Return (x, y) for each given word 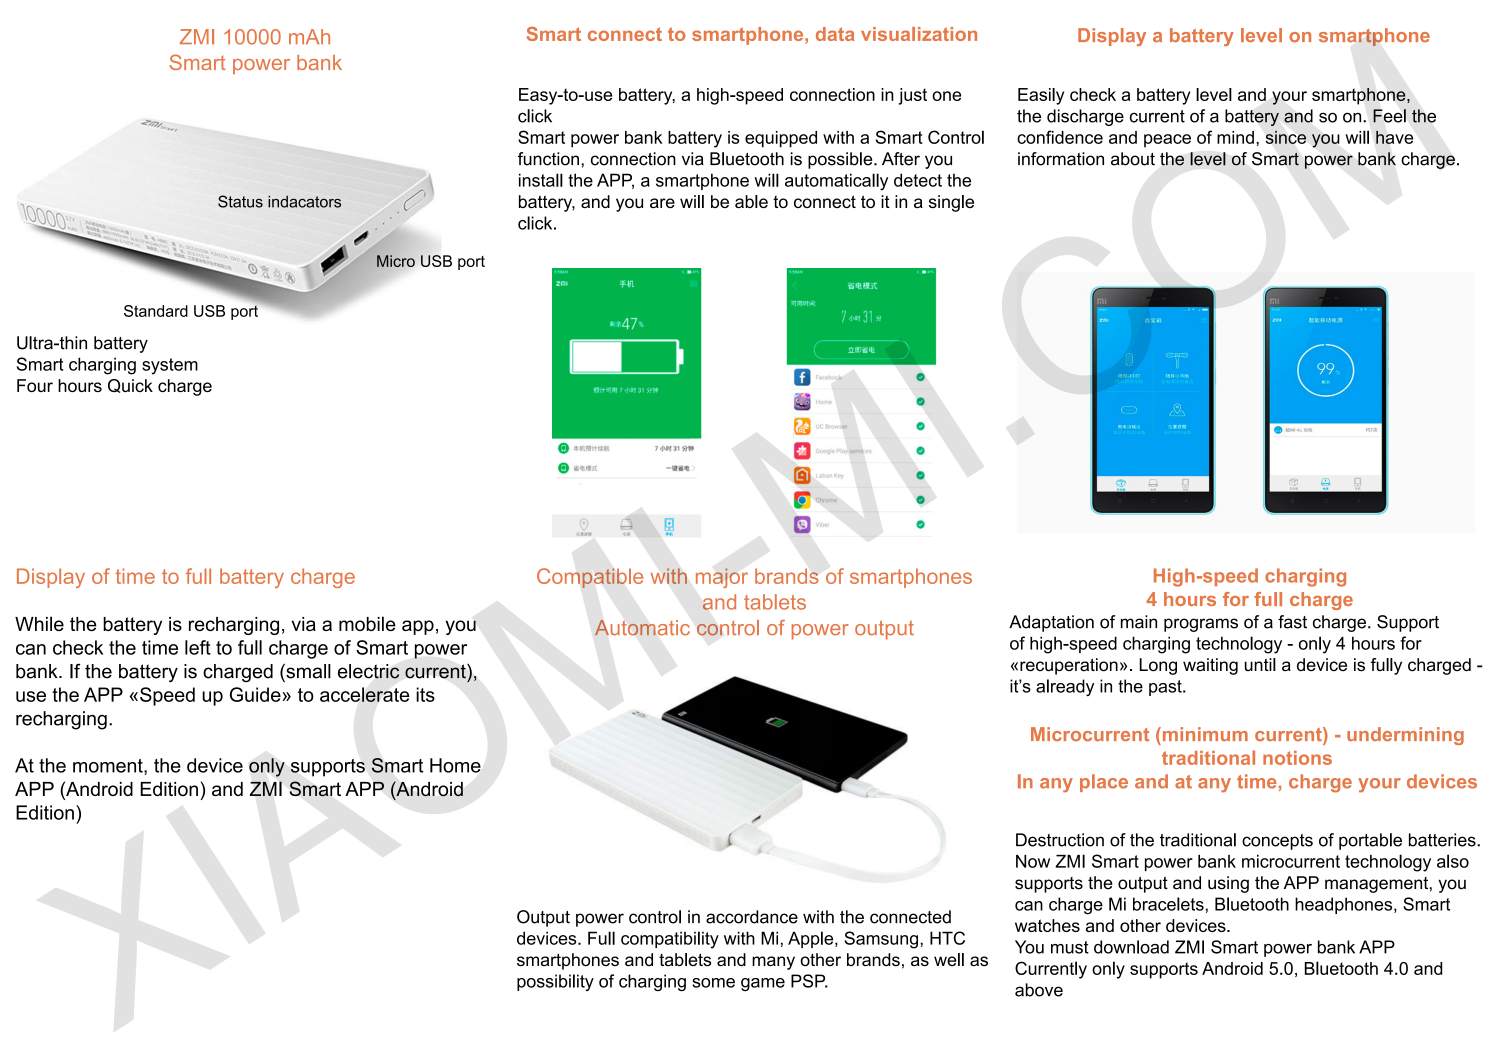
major (722, 578)
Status (240, 201)
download (1131, 947)
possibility (555, 982)
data (835, 34)
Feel (1389, 116)
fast (1292, 622)
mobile (367, 623)
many (773, 963)
